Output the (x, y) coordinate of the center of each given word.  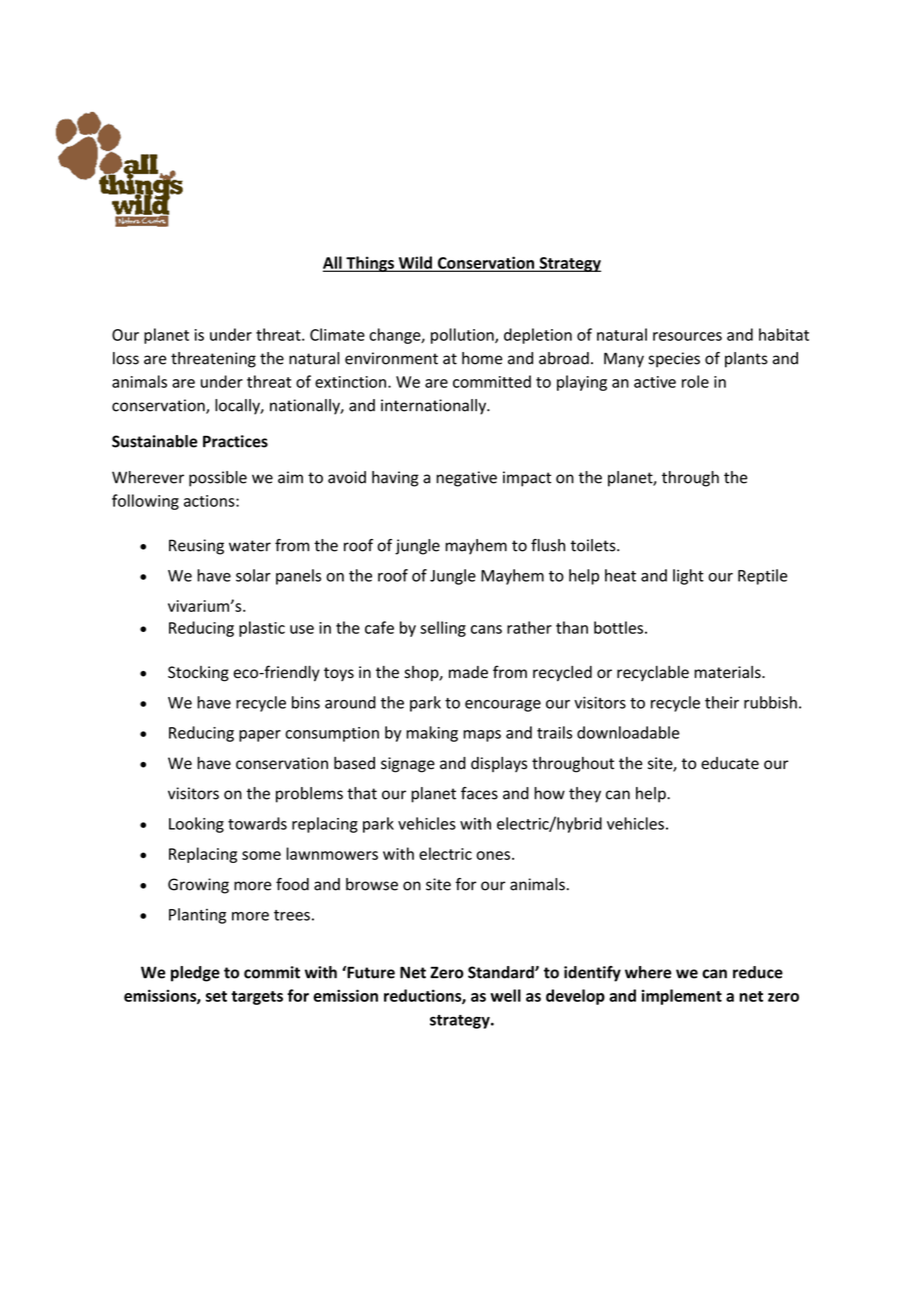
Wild (415, 263)
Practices (235, 441)
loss (126, 358)
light (688, 577)
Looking (196, 825)
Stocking (198, 674)
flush (548, 545)
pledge (195, 974)
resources (687, 336)
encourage (503, 706)
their (722, 702)
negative (466, 479)
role (695, 381)
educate (730, 763)
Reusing (196, 547)
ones (493, 855)
